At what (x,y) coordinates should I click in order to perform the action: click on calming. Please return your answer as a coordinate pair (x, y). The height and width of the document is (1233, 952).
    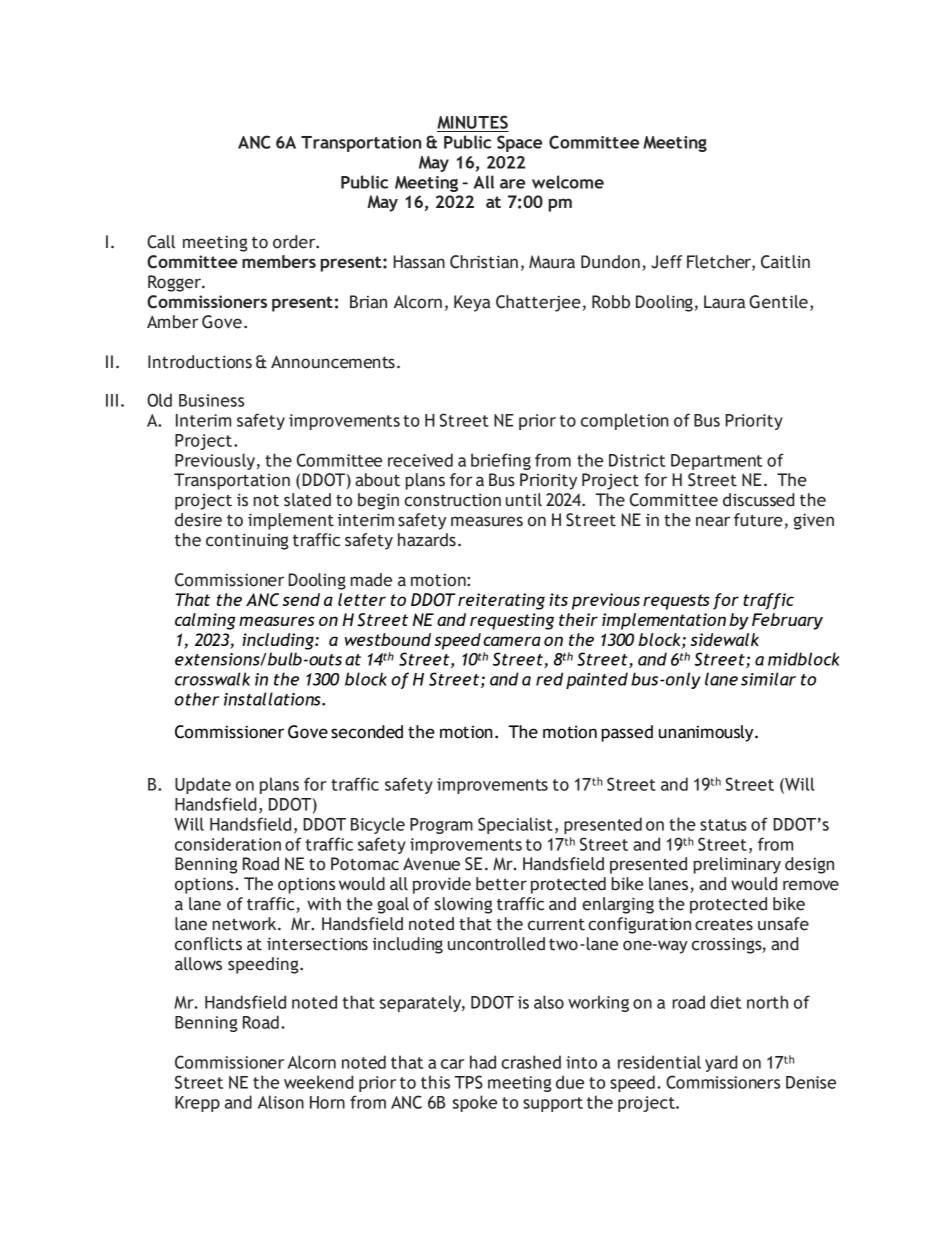
    Looking at the image, I should click on (205, 621).
